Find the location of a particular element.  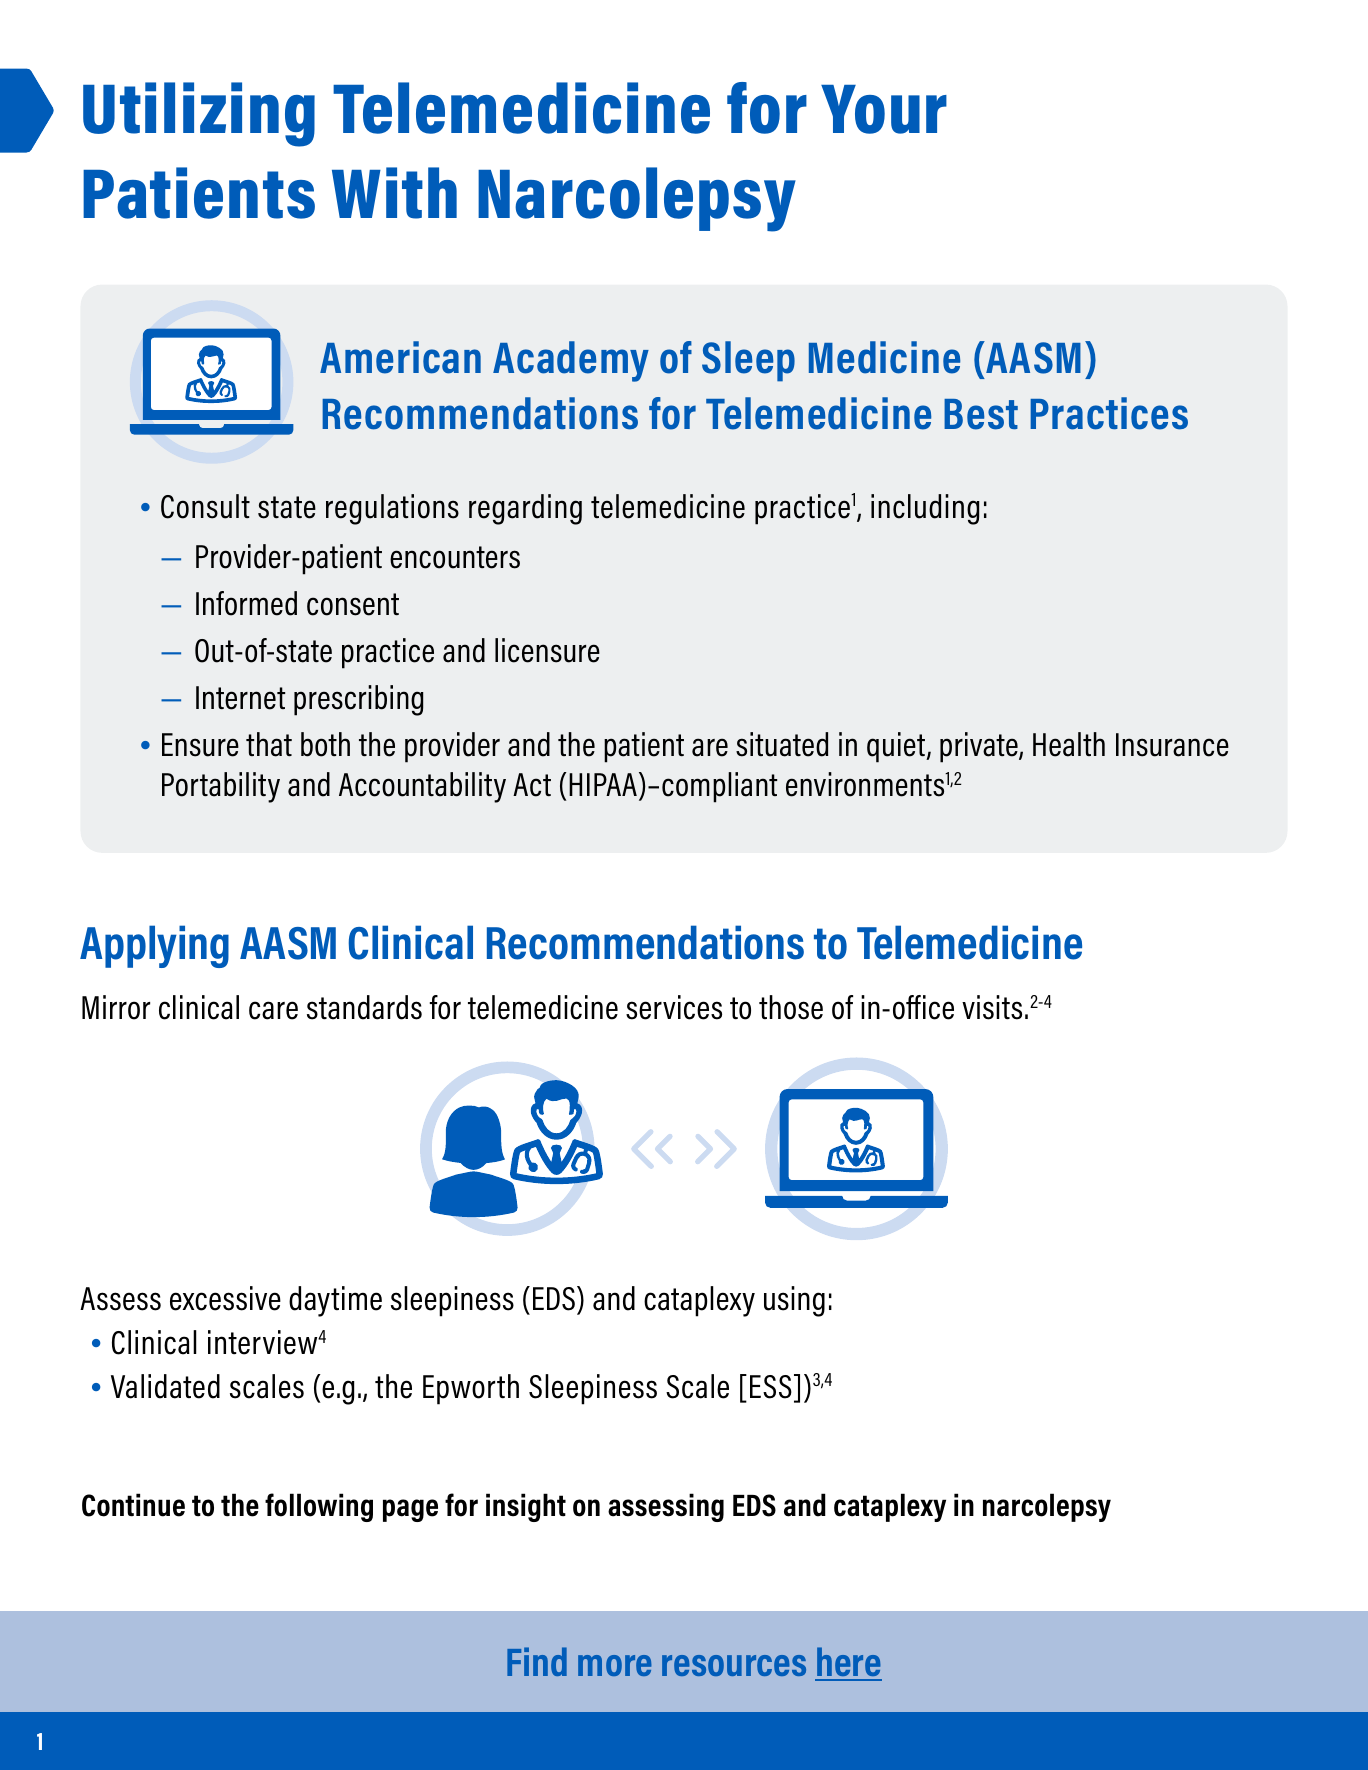

Your is located at coordinates (884, 109).
